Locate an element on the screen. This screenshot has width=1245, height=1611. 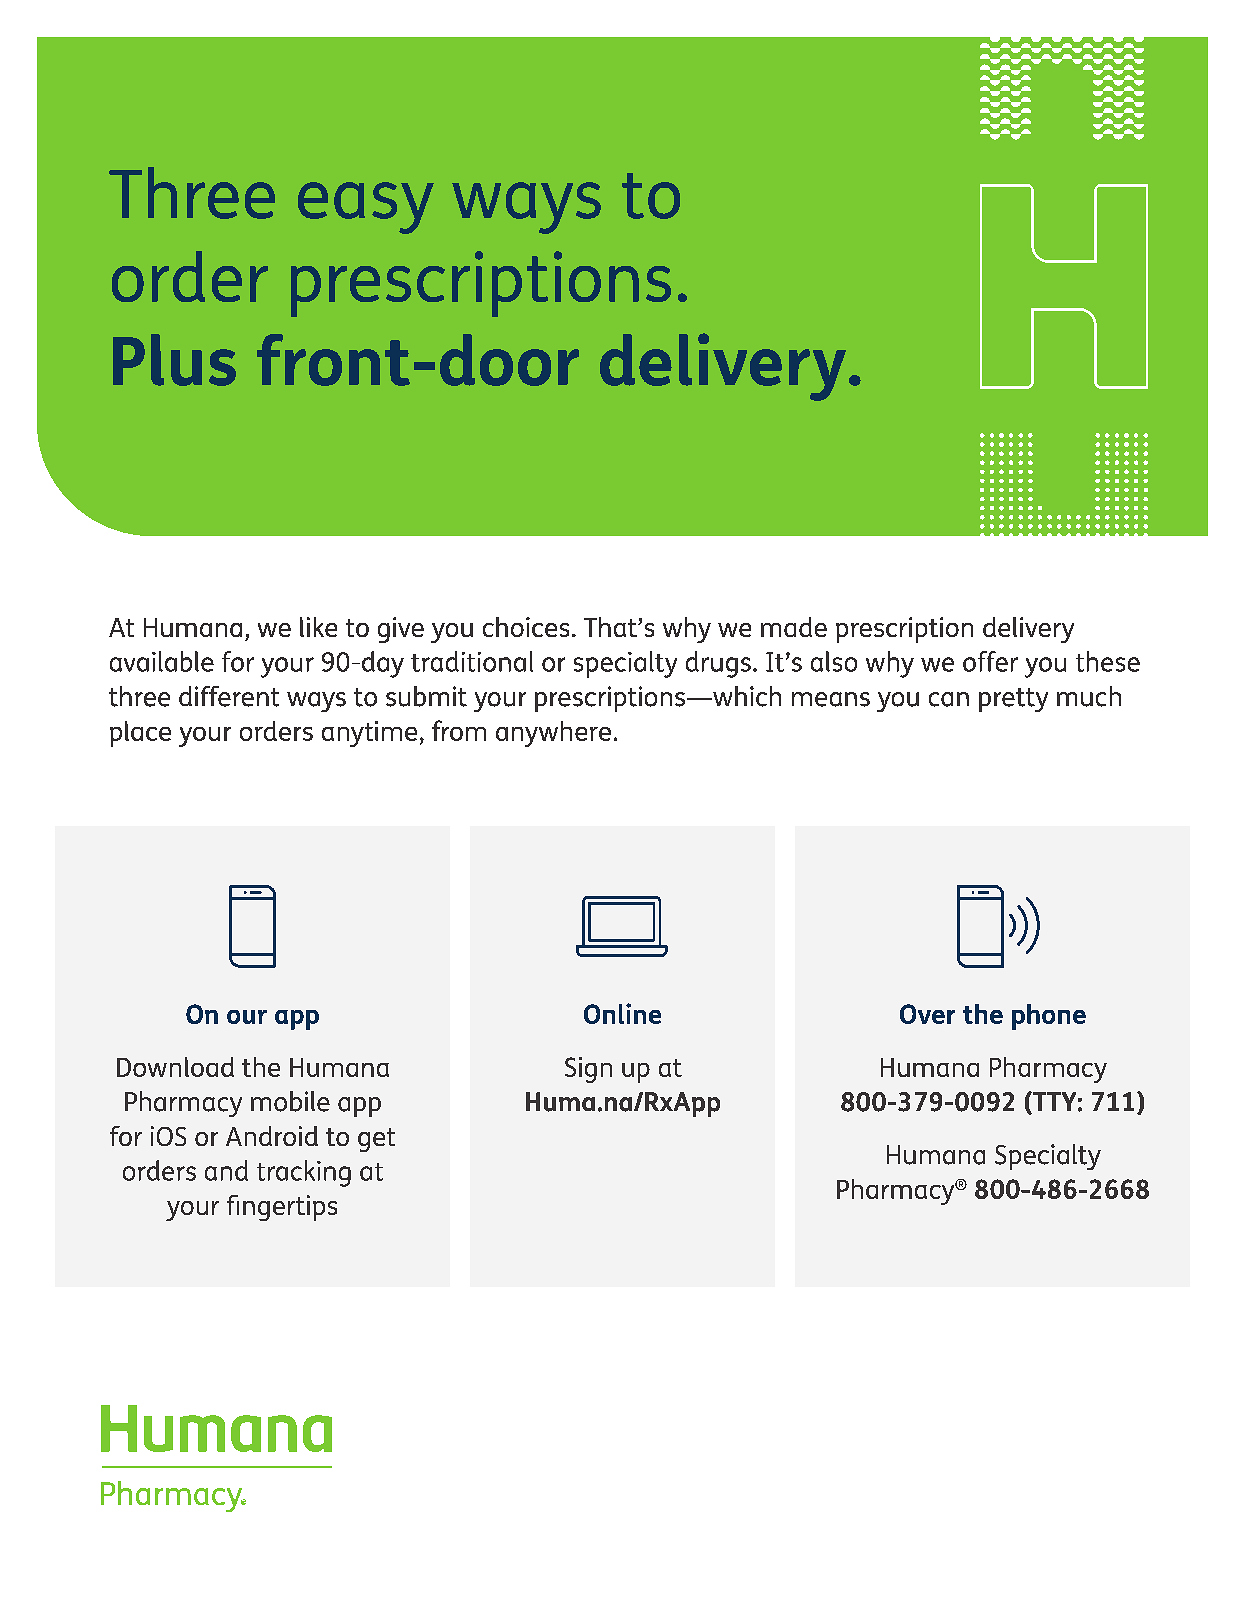
Sign is located at coordinates (588, 1070).
